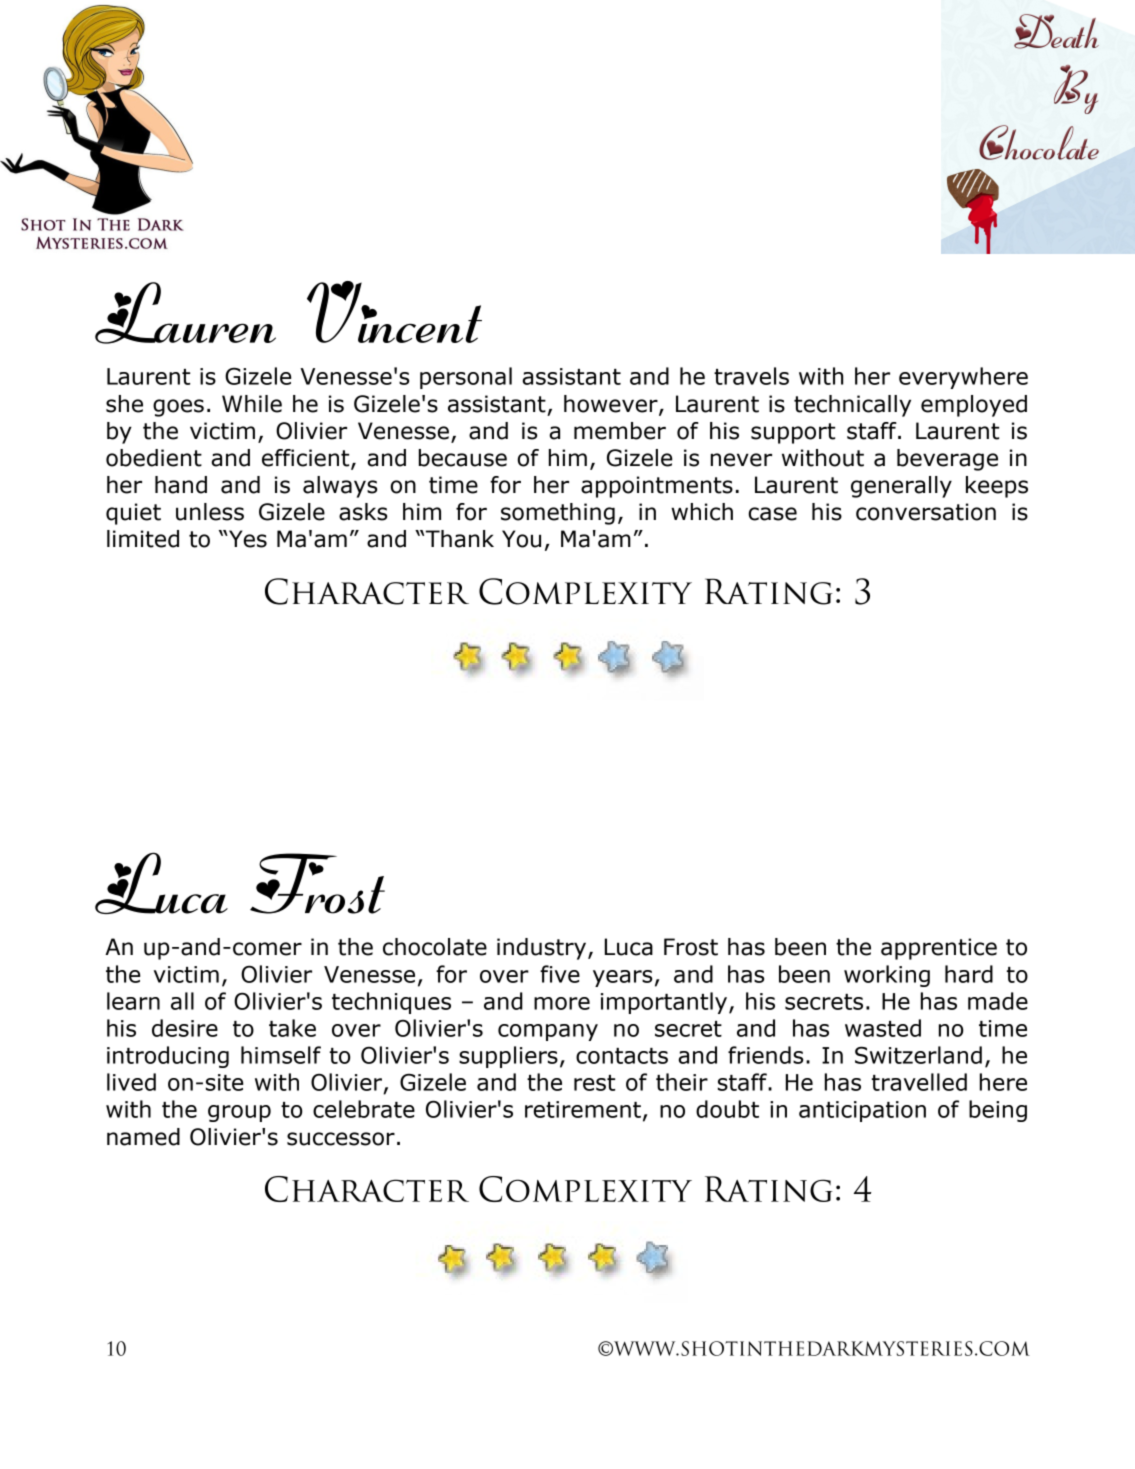 The image size is (1135, 1469). I want to click on While, so click(252, 404).
